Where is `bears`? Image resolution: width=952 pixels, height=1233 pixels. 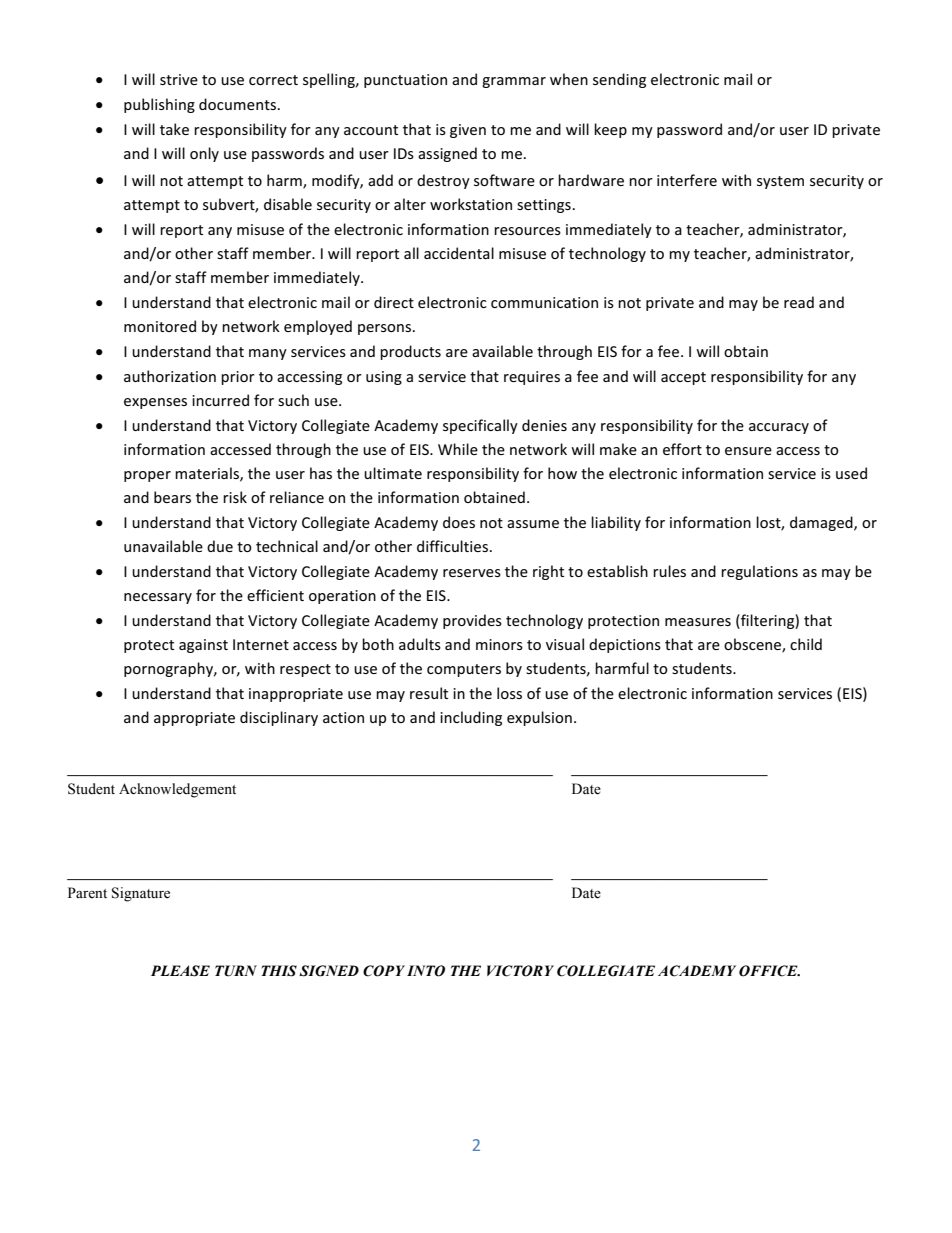
bears is located at coordinates (172, 497).
